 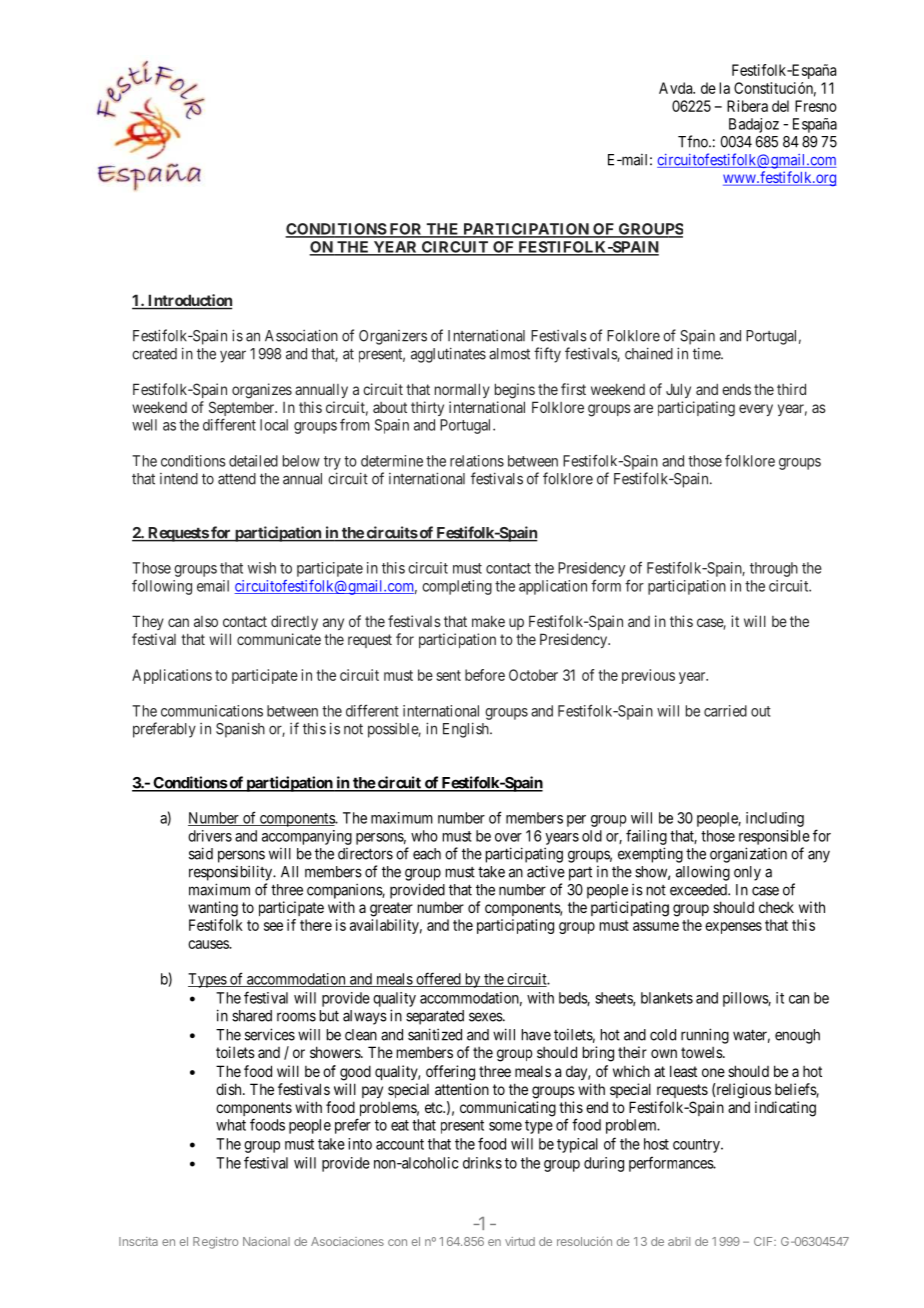 What do you see at coordinates (754, 125) in the screenshot?
I see `Badajoz` at bounding box center [754, 125].
